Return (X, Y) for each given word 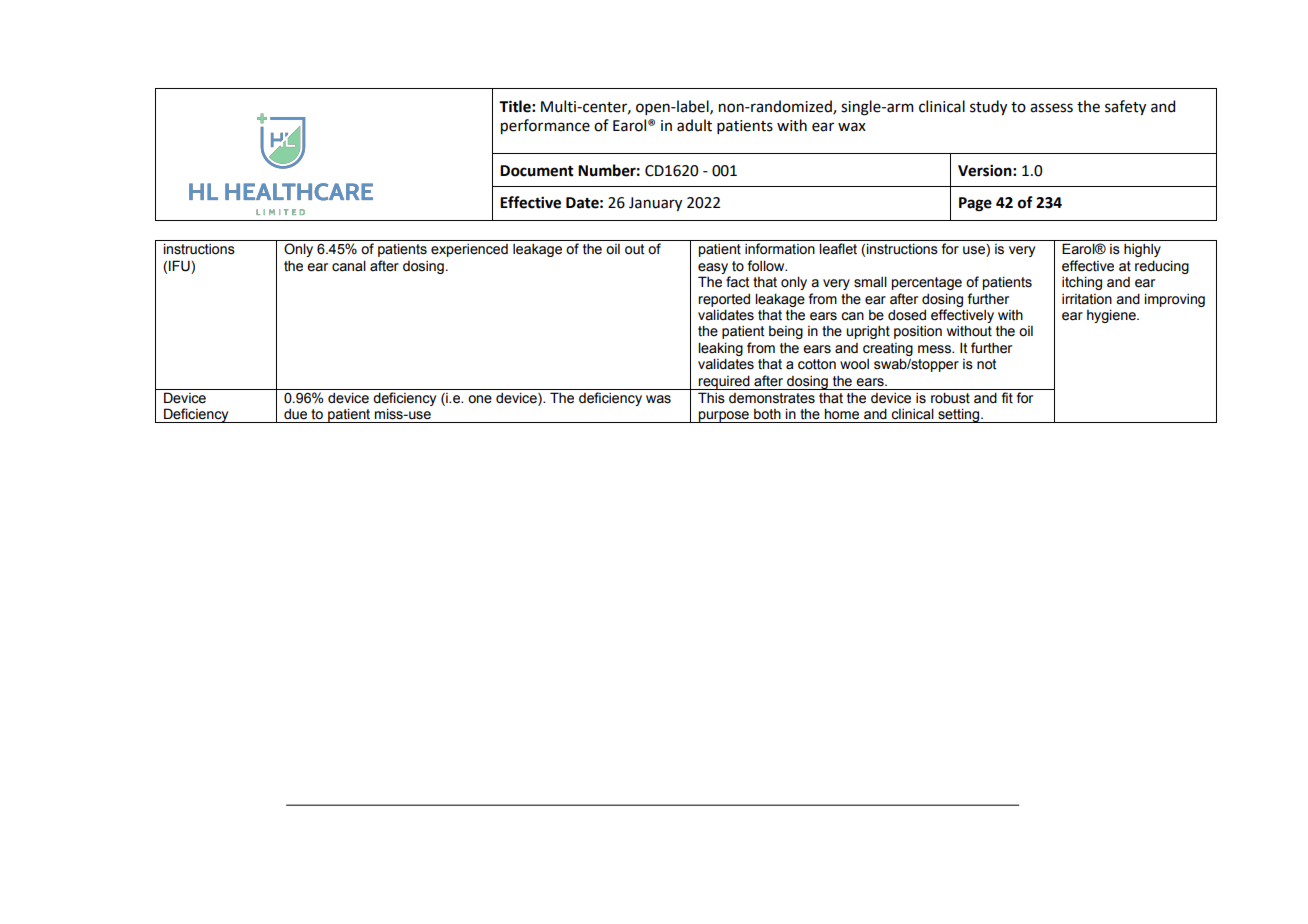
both (767, 414)
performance (545, 126)
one (480, 399)
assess (1051, 108)
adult (694, 125)
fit (1007, 398)
